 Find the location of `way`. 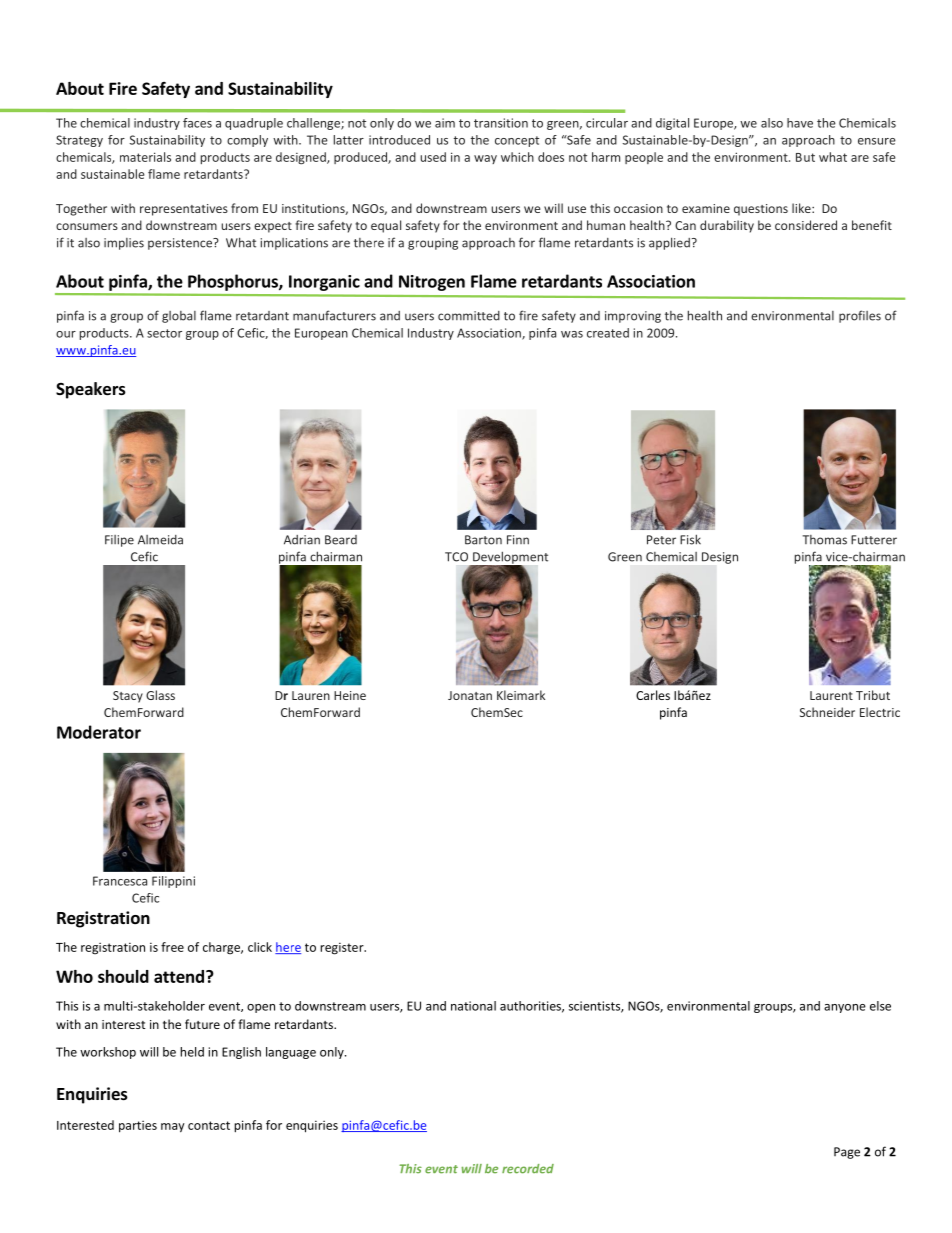

way is located at coordinates (485, 159).
